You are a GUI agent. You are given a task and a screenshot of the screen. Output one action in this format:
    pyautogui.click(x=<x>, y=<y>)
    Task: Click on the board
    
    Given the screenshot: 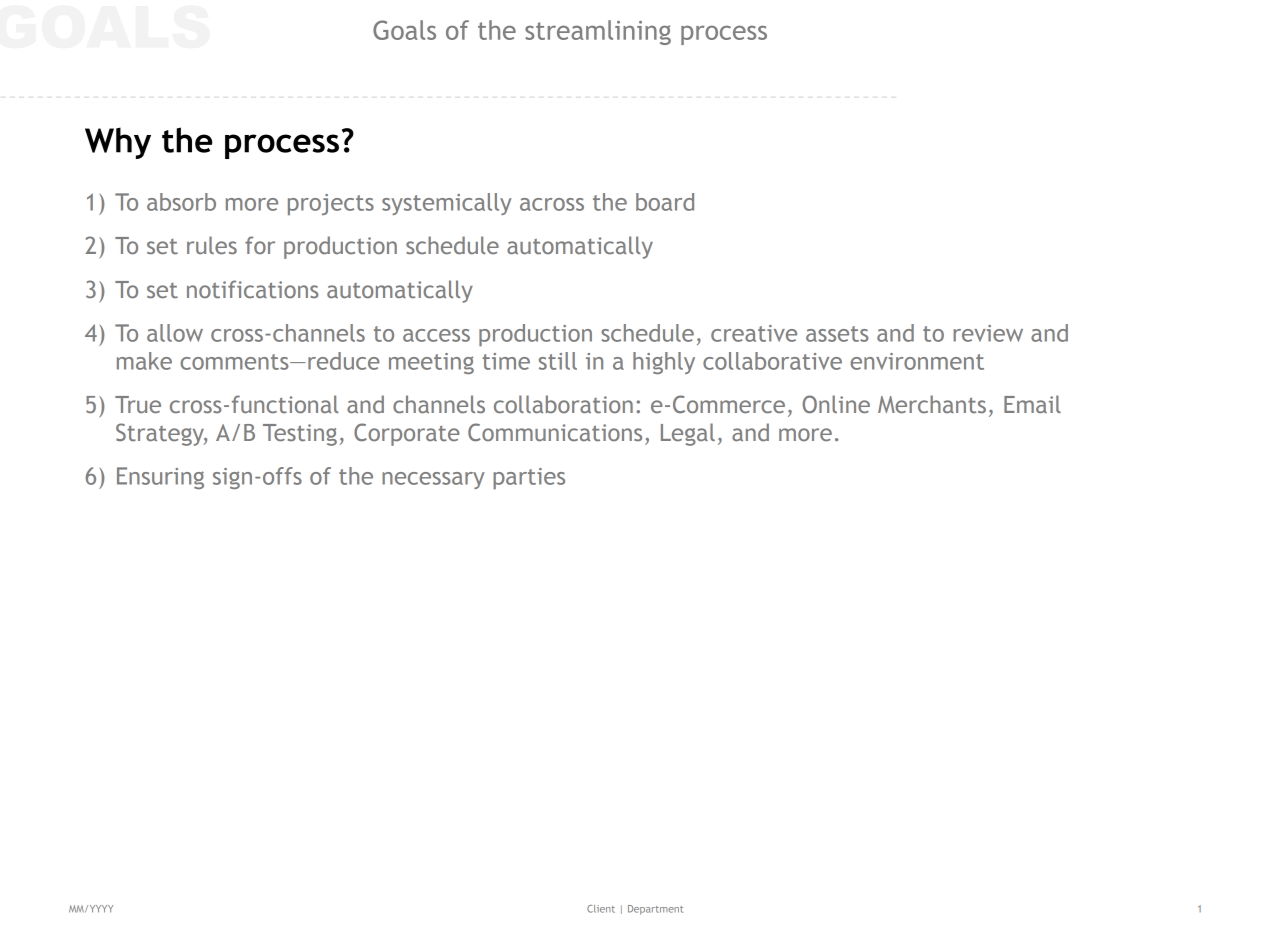 What is the action you would take?
    pyautogui.click(x=665, y=202)
